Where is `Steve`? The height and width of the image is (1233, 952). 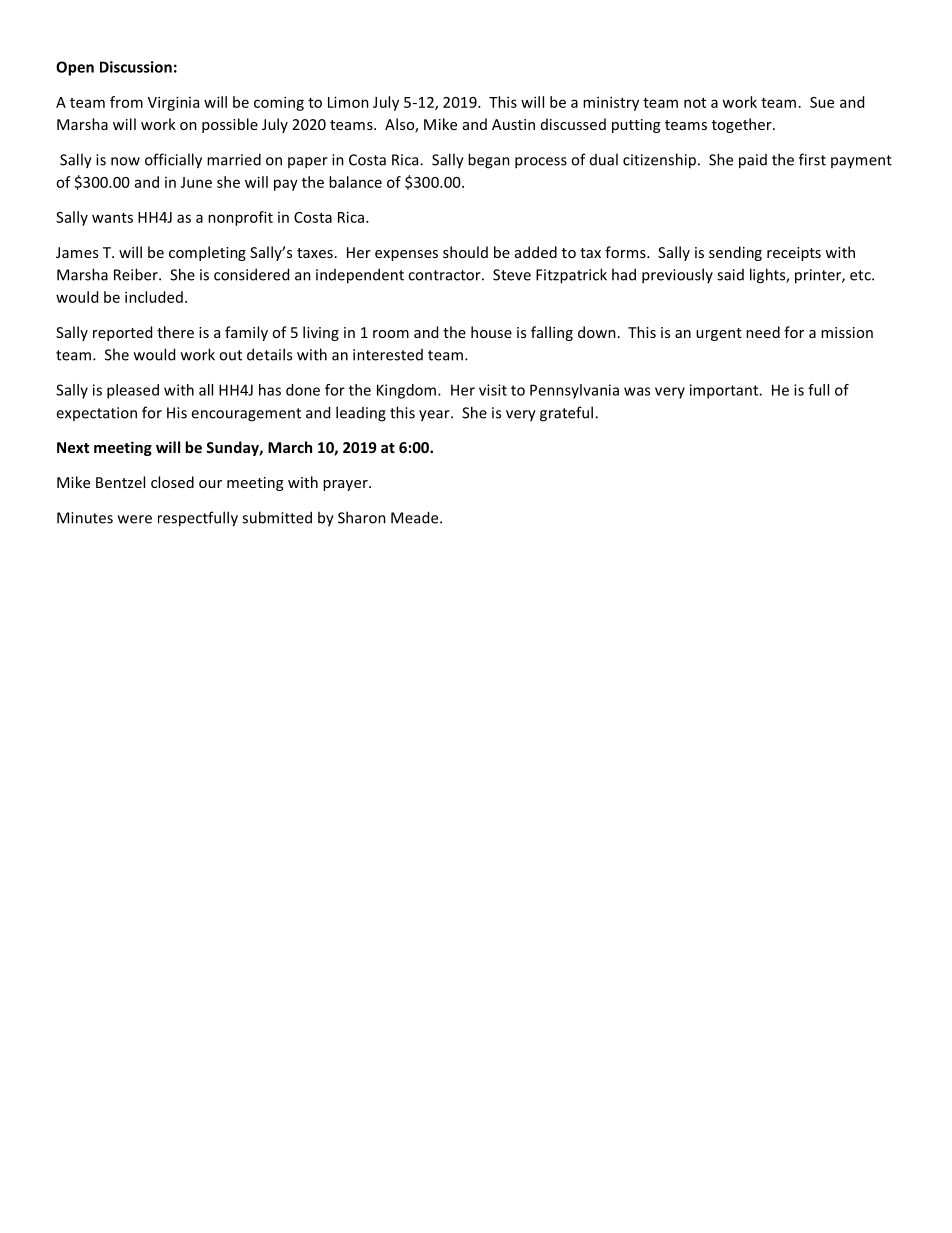 Steve is located at coordinates (512, 275).
